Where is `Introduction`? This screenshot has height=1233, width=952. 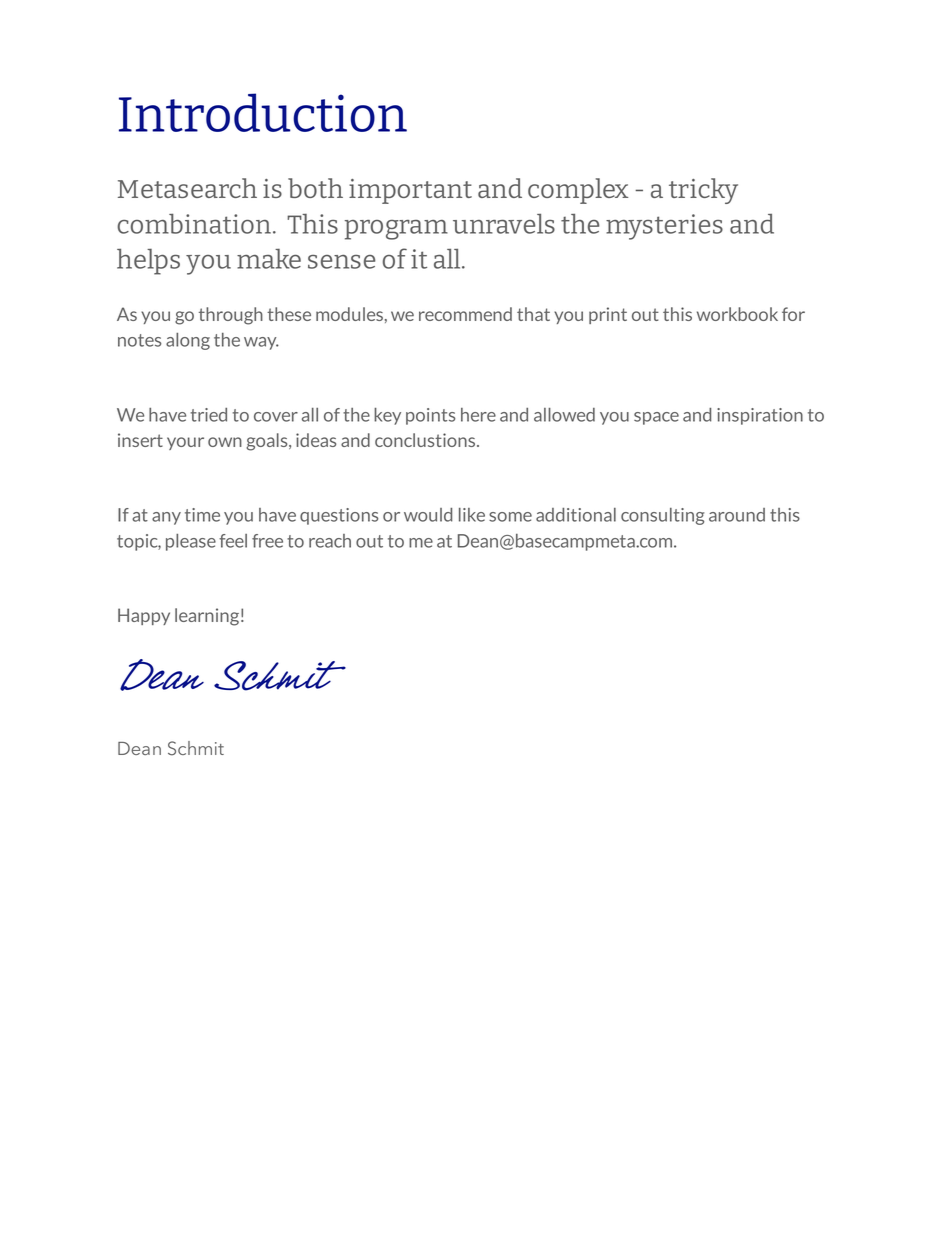 Introduction is located at coordinates (263, 112).
